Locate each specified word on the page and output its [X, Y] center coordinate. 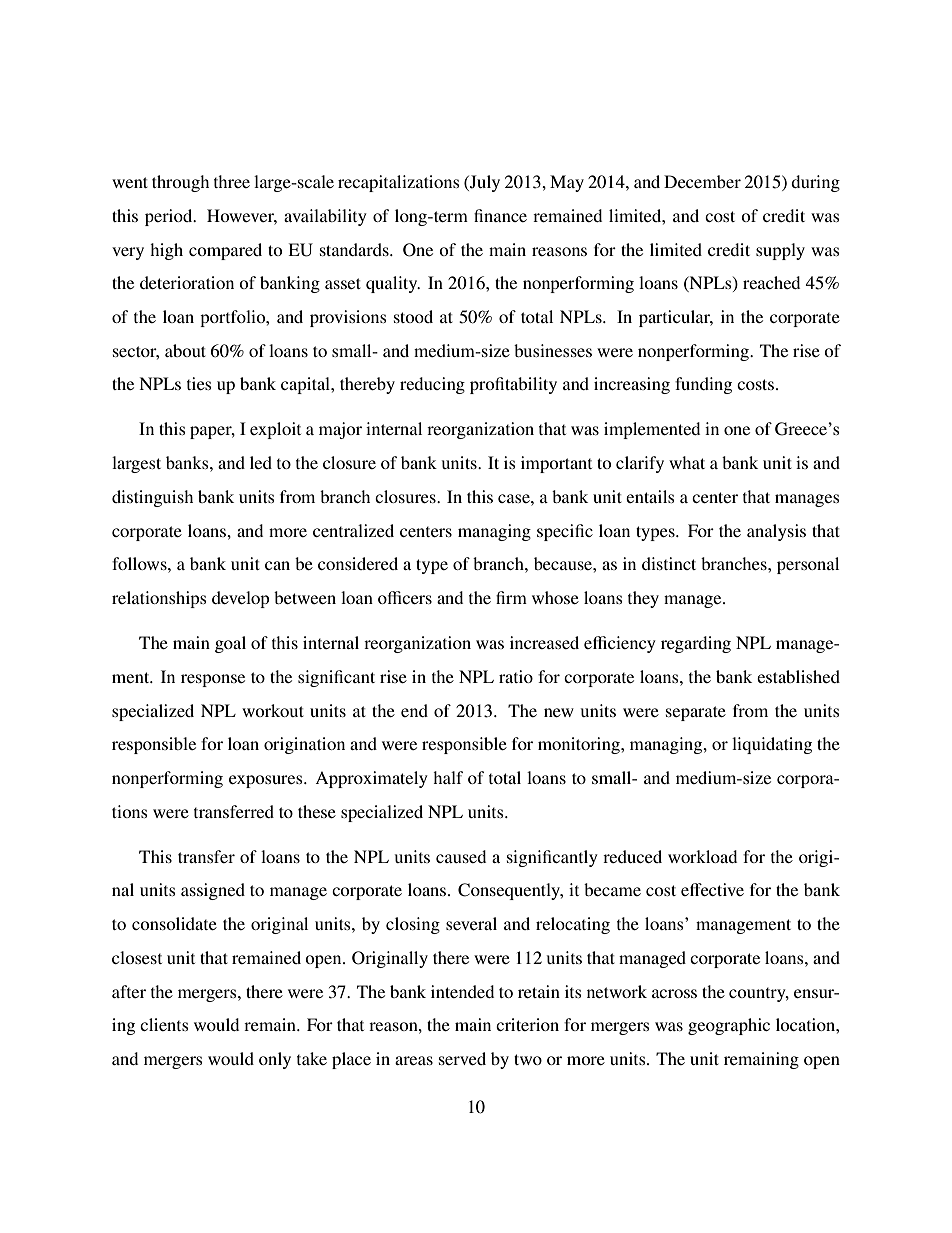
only [275, 1060]
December [702, 181]
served [462, 1058]
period [170, 217]
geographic [729, 1026]
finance [500, 215]
